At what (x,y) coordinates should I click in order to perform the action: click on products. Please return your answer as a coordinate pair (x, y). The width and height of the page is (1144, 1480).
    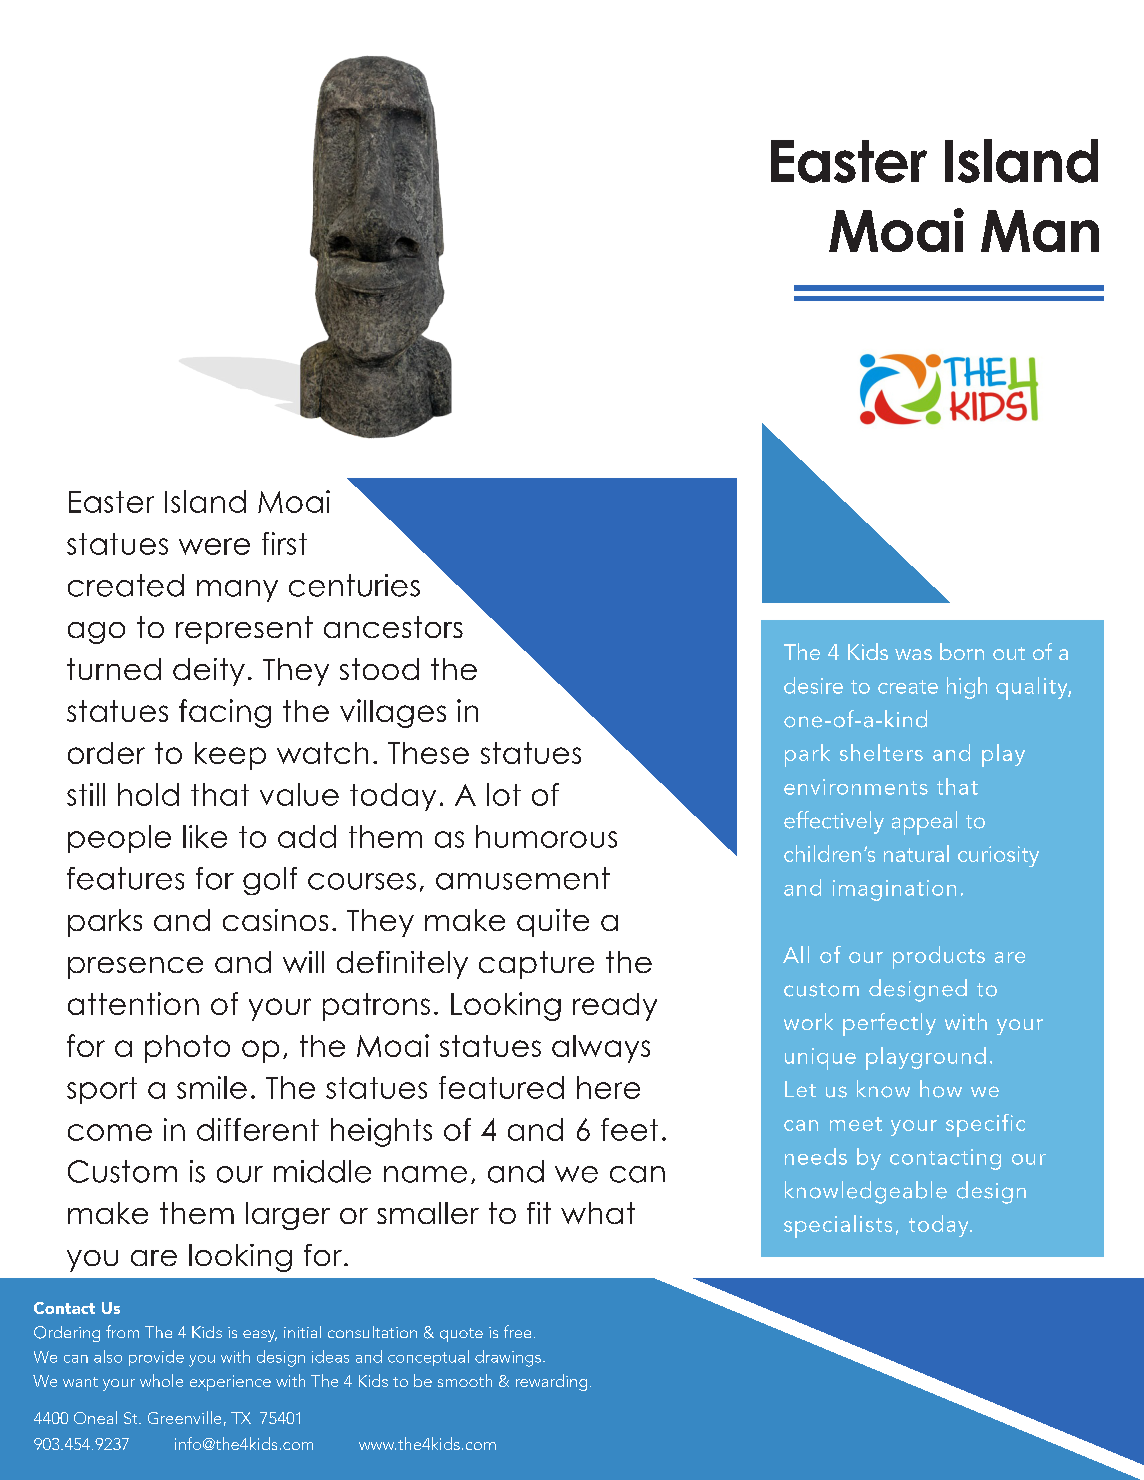
    Looking at the image, I should click on (939, 957).
